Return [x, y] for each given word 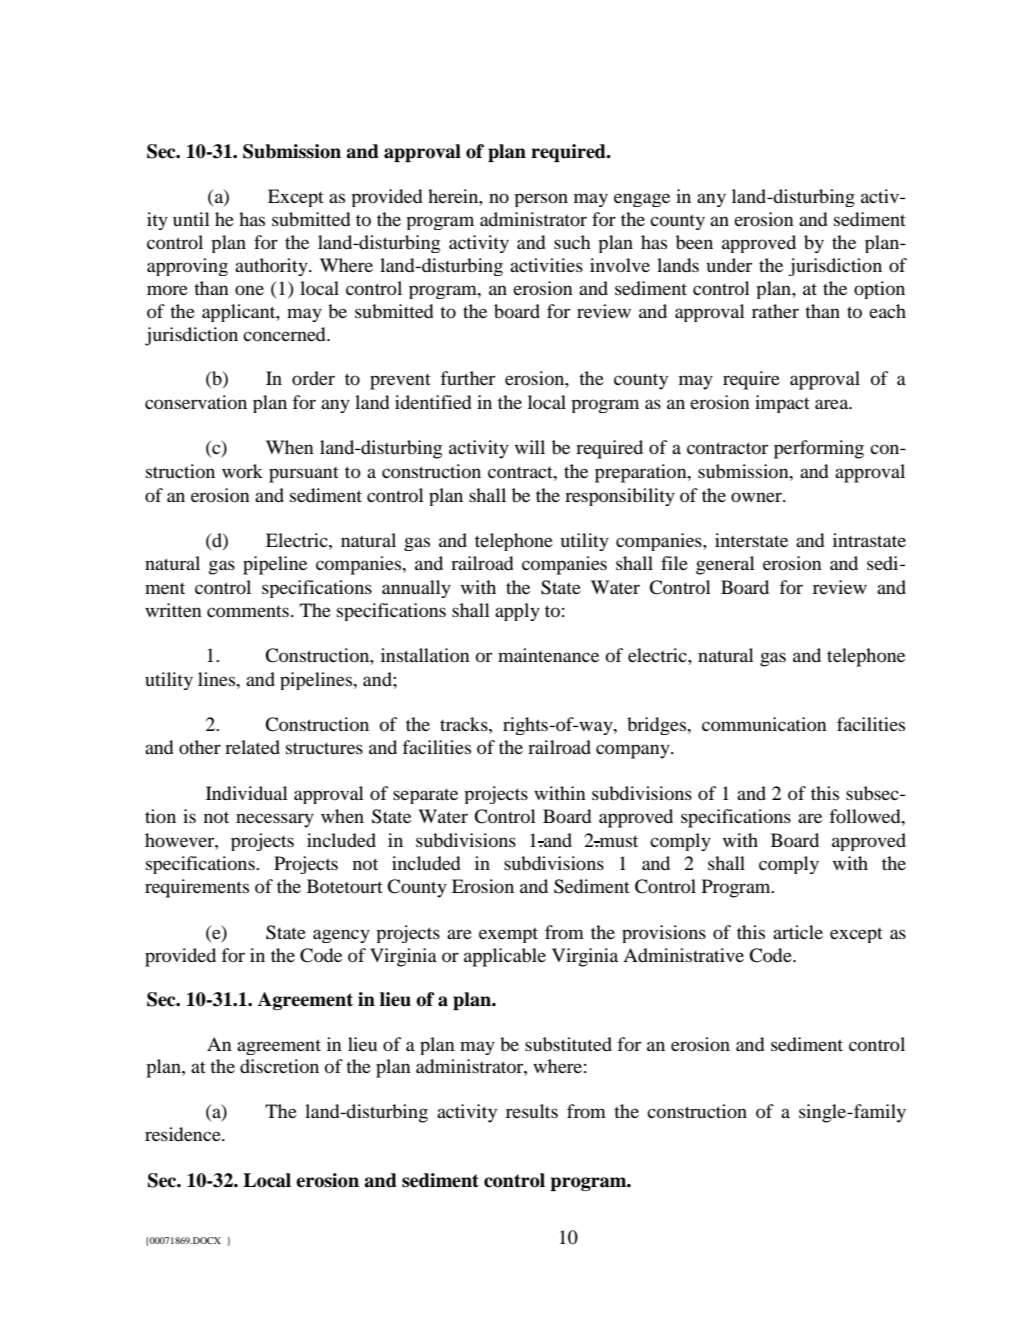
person [541, 200]
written [173, 610]
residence [184, 1134]
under [729, 265]
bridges [658, 726]
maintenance [548, 655]
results [532, 1111]
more [167, 290]
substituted [568, 1044]
